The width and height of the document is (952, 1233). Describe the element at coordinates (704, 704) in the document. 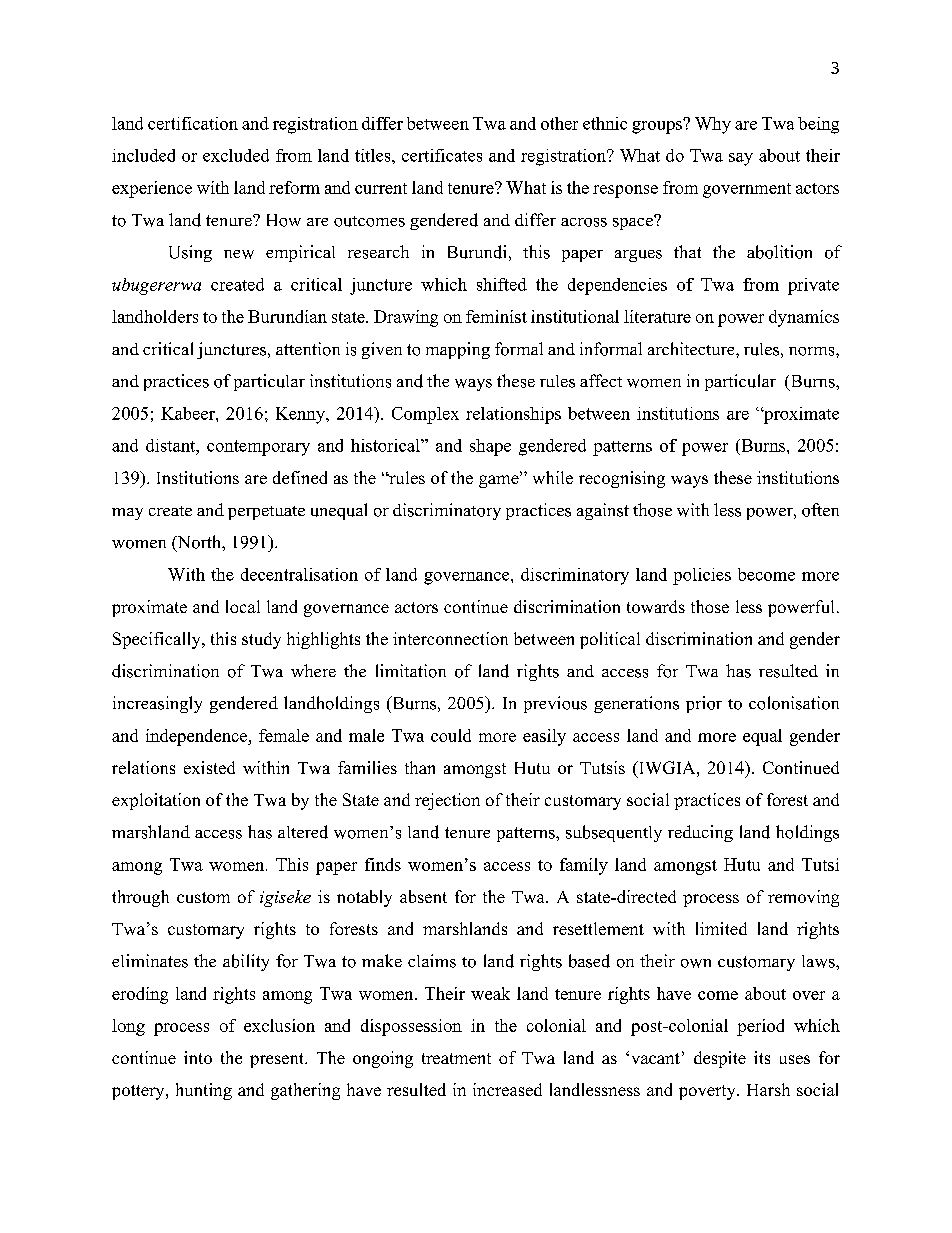

I see `prior` at that location.
